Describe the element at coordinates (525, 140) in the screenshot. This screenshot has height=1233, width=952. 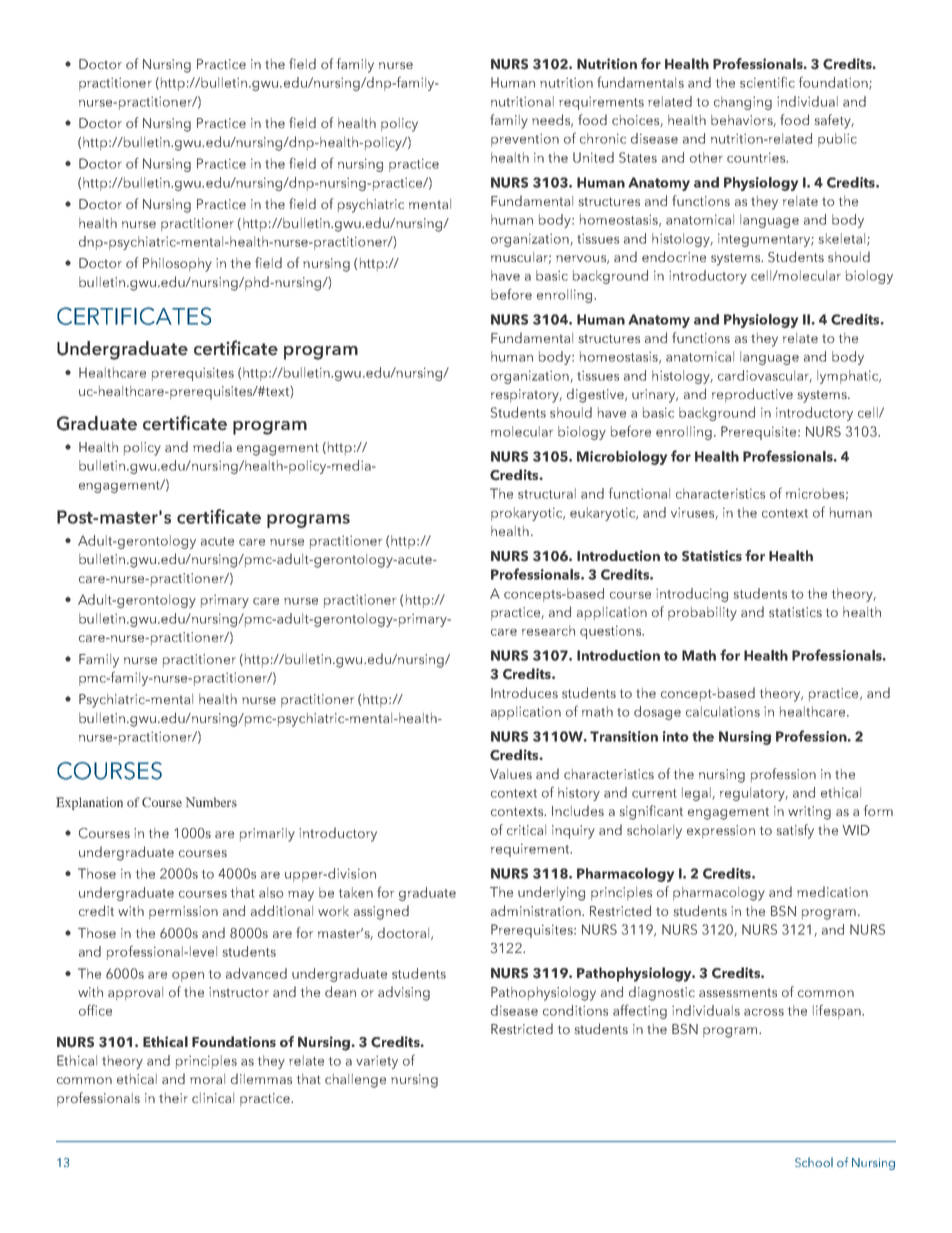
I see `prevention` at that location.
